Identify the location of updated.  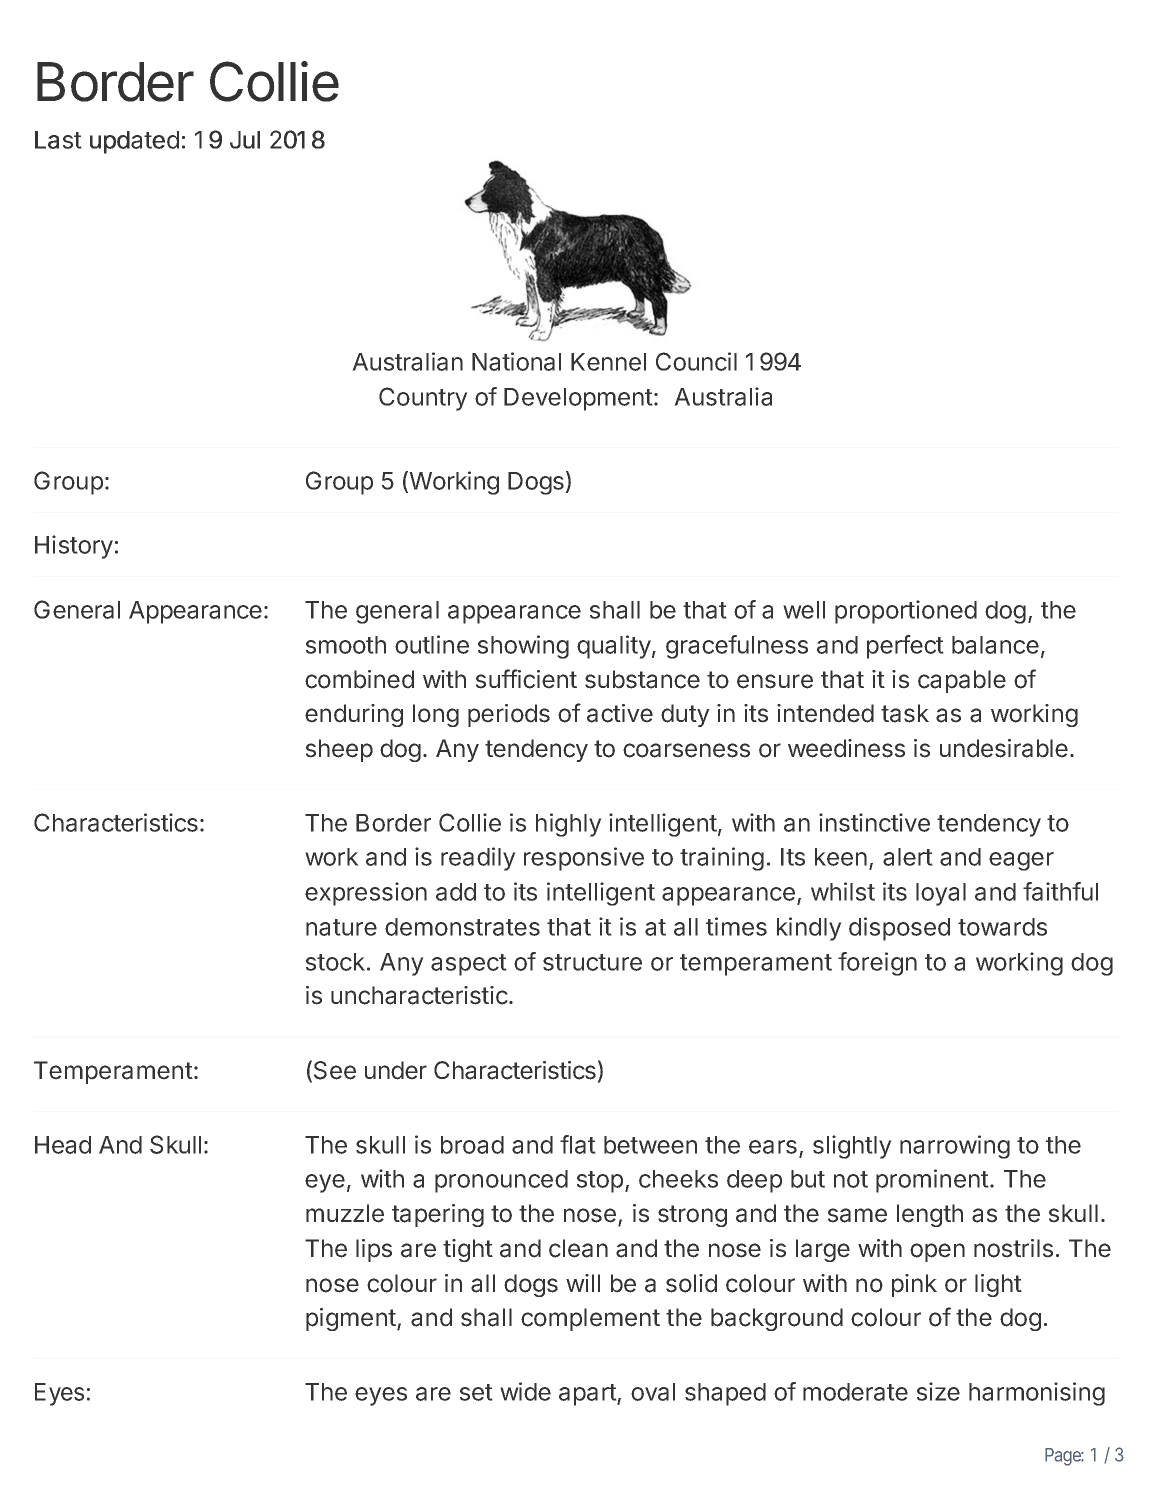
(134, 142).
